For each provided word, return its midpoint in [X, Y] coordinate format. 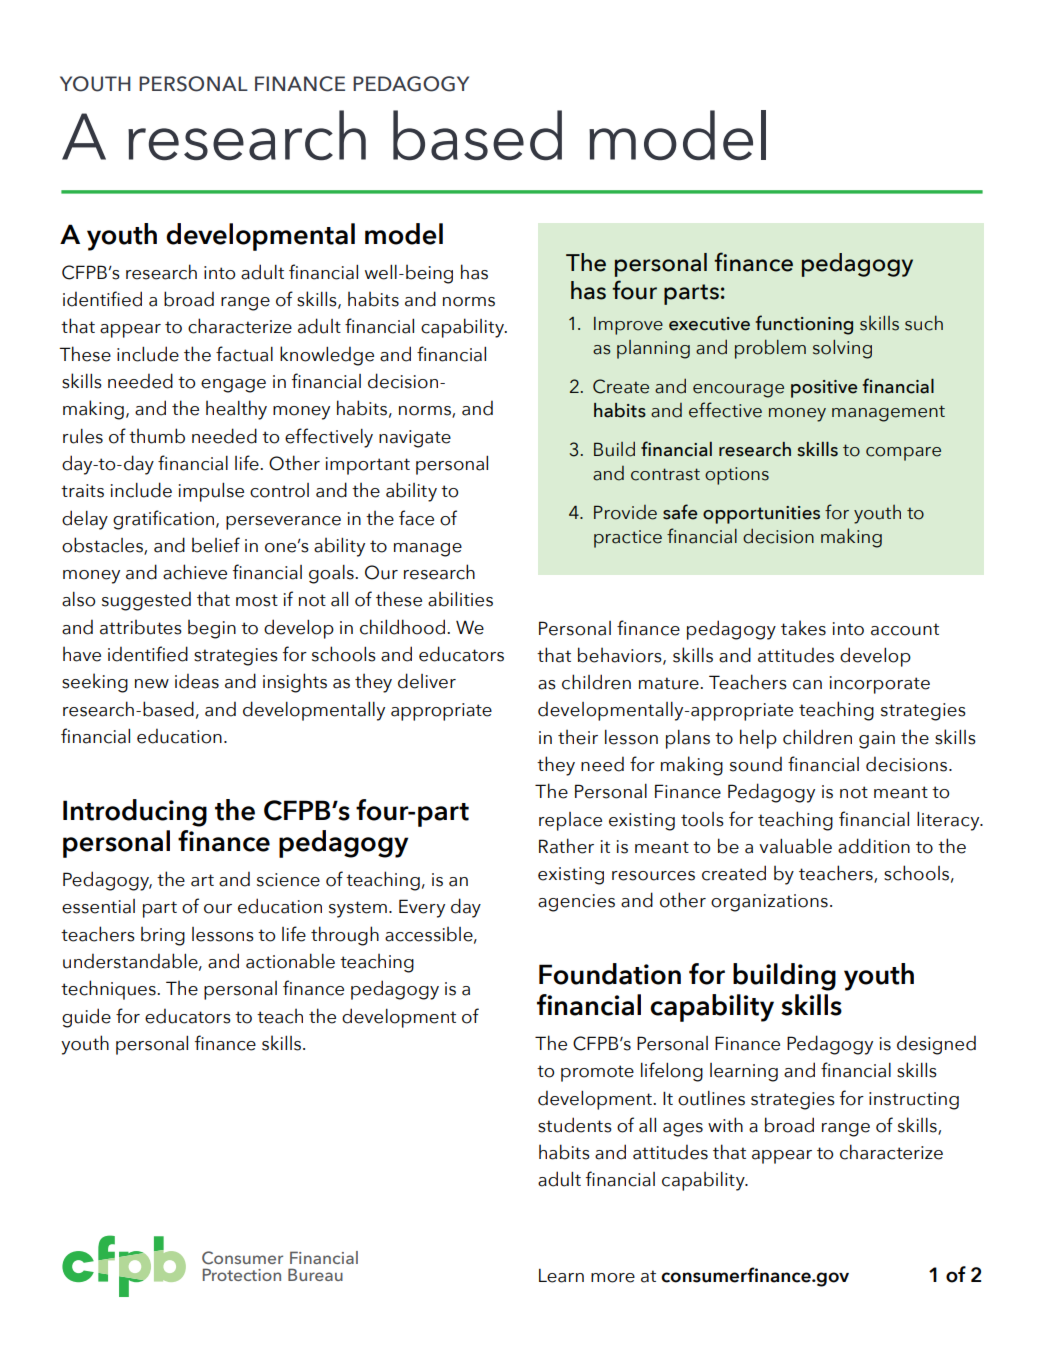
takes [803, 628]
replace [570, 821]
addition [874, 846]
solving [842, 349]
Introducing [135, 813]
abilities [460, 599]
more [613, 1278]
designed [936, 1045]
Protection [242, 1274]
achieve [195, 572]
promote [597, 1073]
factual [244, 354]
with [725, 1124]
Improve [628, 326]
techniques [109, 990]
